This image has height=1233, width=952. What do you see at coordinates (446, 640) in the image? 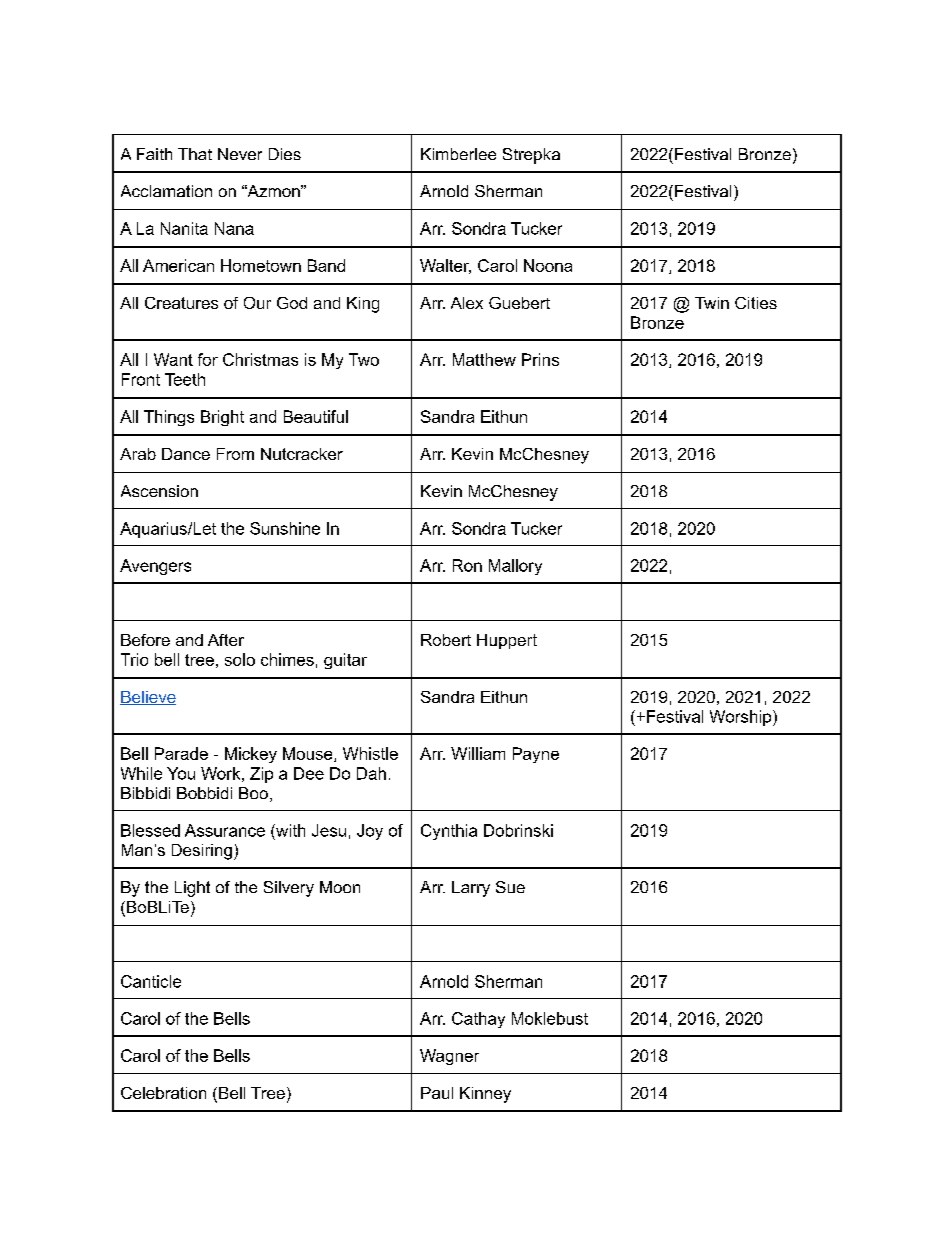
I see `Robert` at bounding box center [446, 640].
